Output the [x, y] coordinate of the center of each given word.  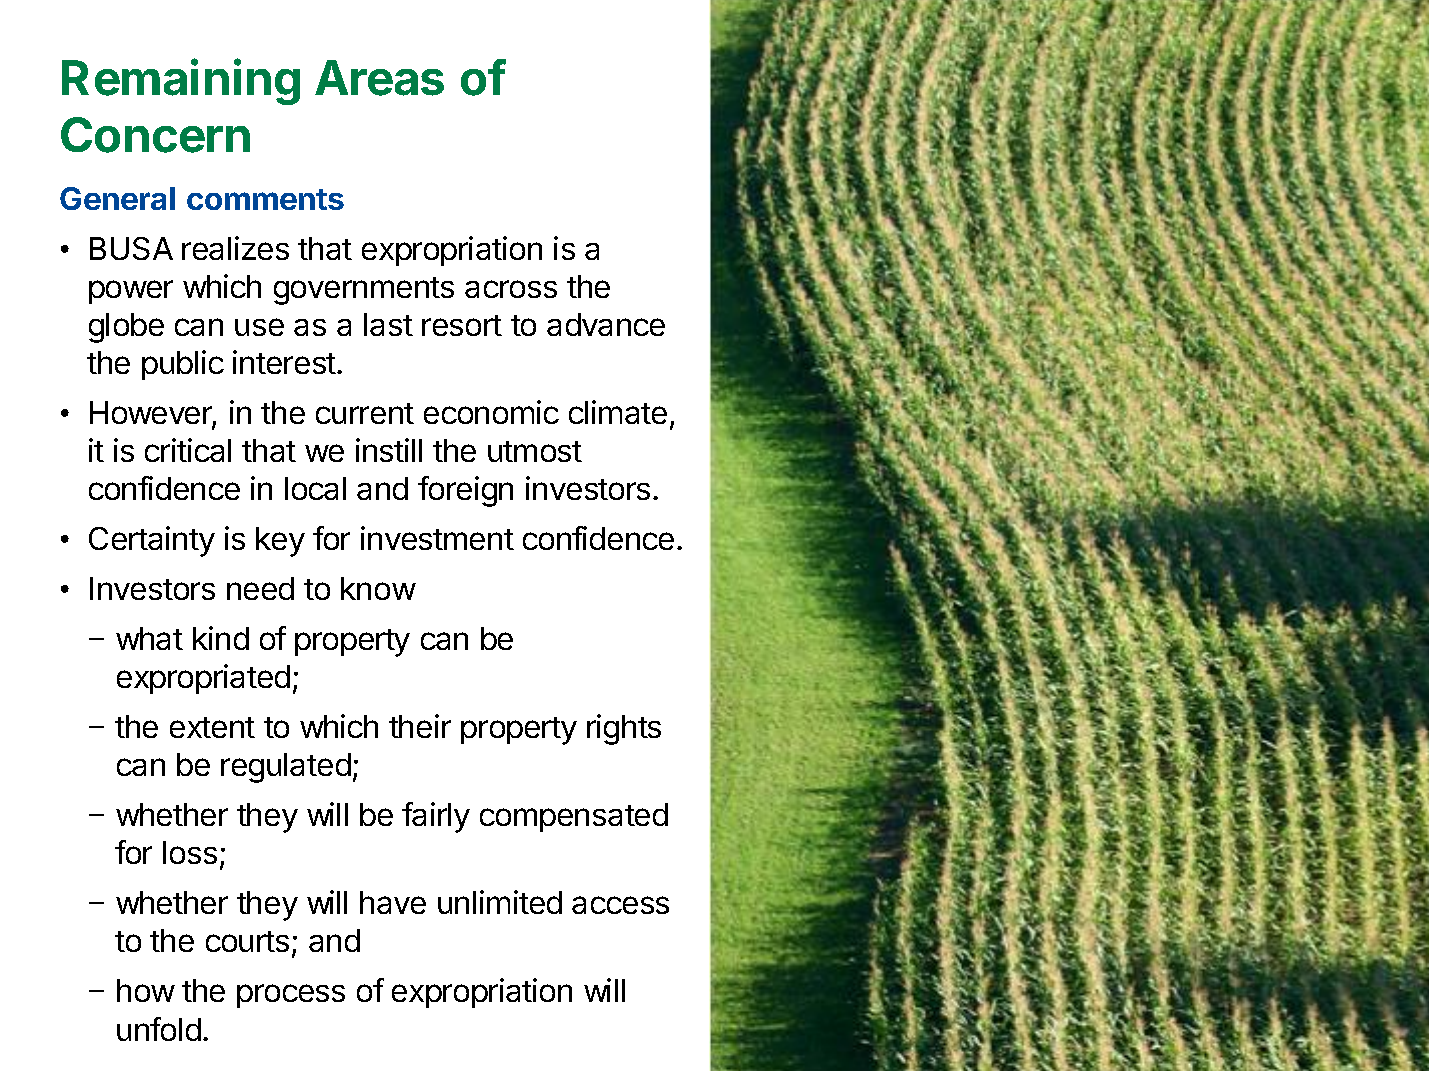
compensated [574, 817]
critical [188, 450]
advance [606, 324]
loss [190, 852]
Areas [379, 78]
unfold [159, 1029]
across [511, 289]
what [149, 638]
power [131, 292]
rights [624, 729]
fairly [436, 817]
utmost [535, 451]
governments [364, 291]
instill [389, 450]
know [378, 588]
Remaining [181, 81]
